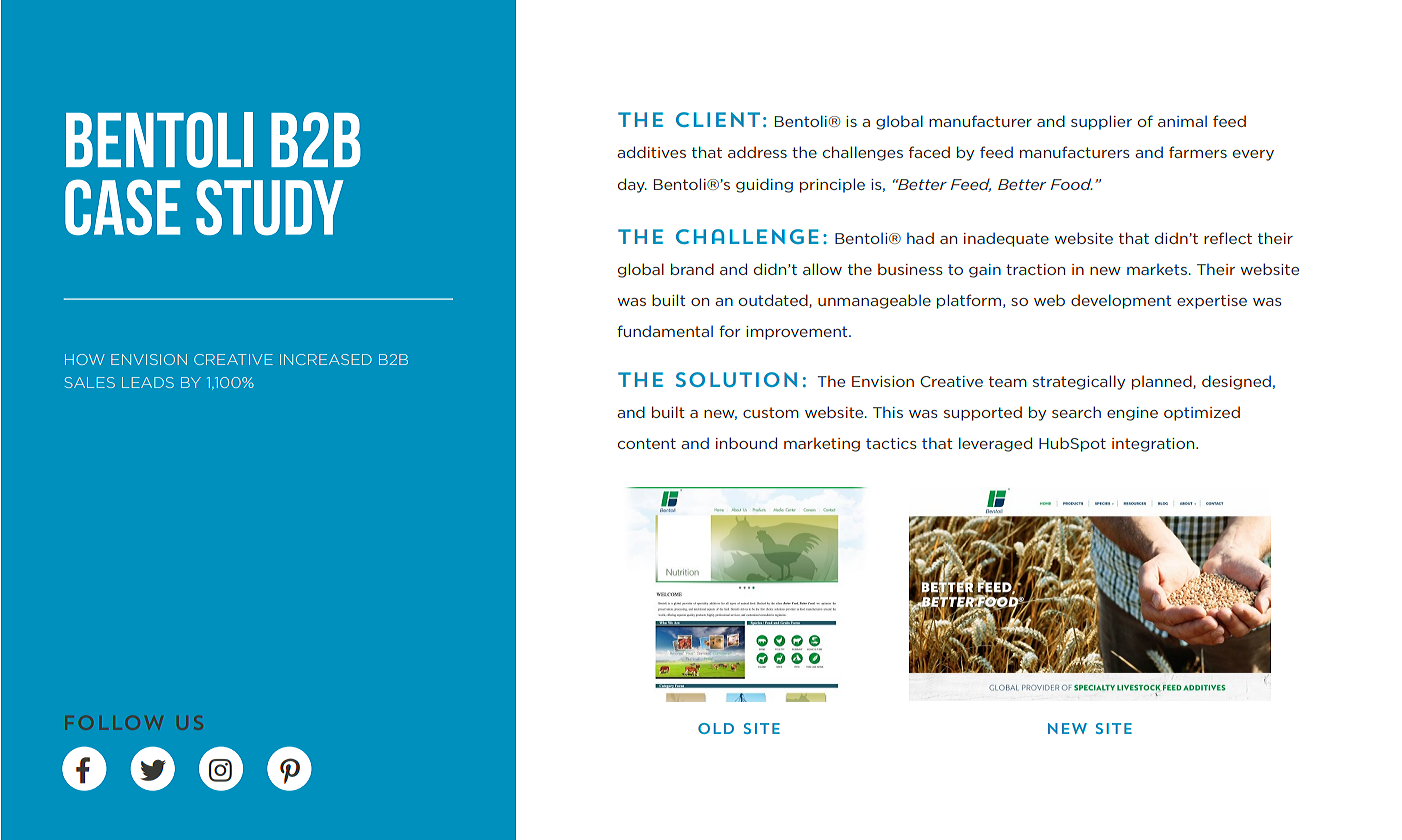  Describe the element at coordinates (114, 723) in the screenshot. I see `FOLLOW` at that location.
